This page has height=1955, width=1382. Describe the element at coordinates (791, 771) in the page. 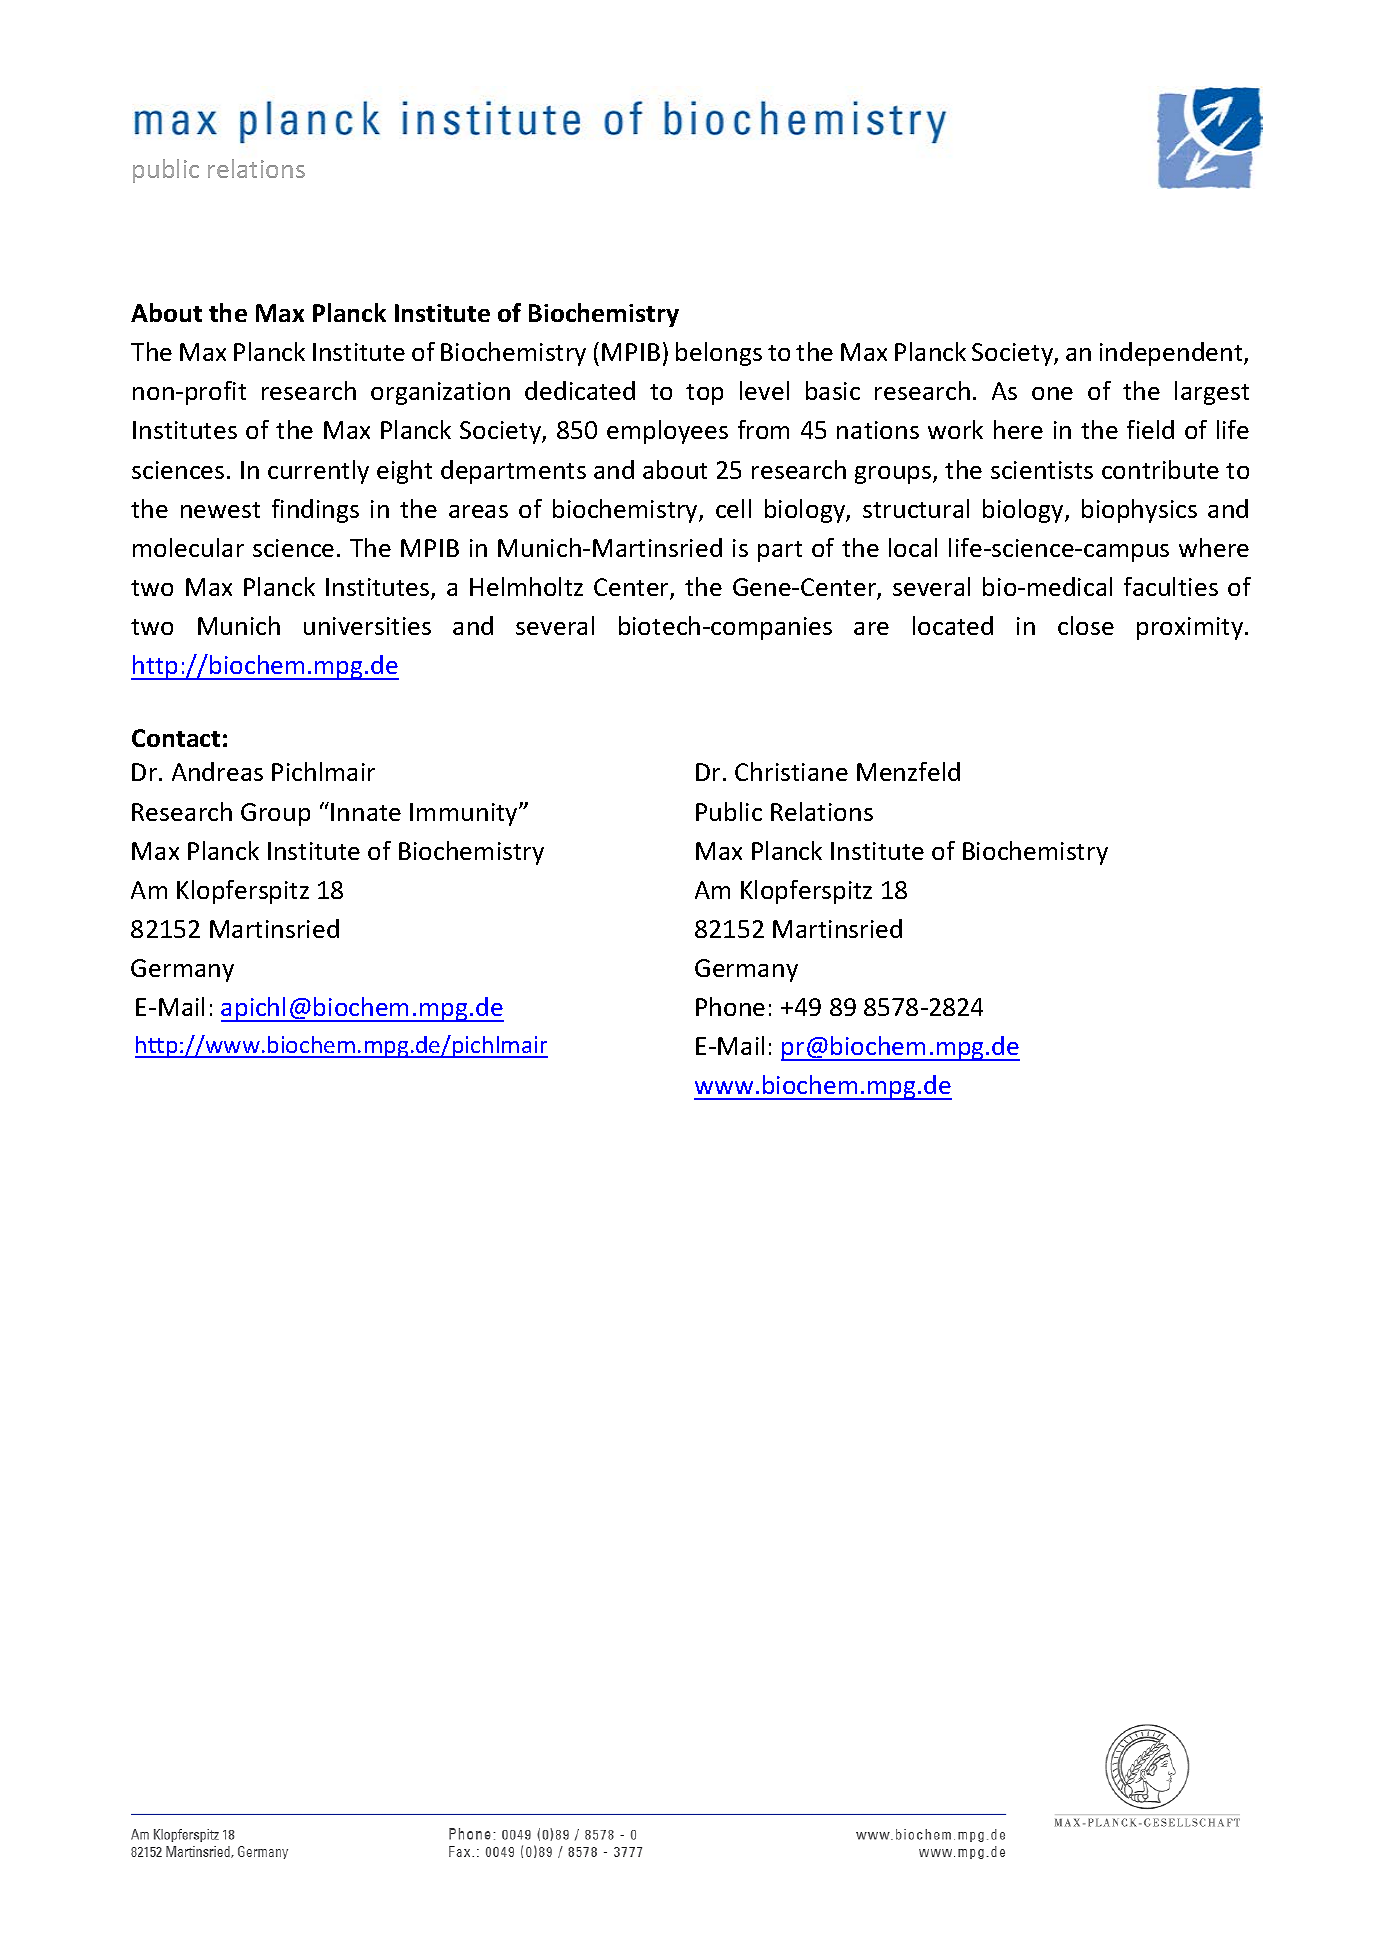

I see `Christiane` at that location.
